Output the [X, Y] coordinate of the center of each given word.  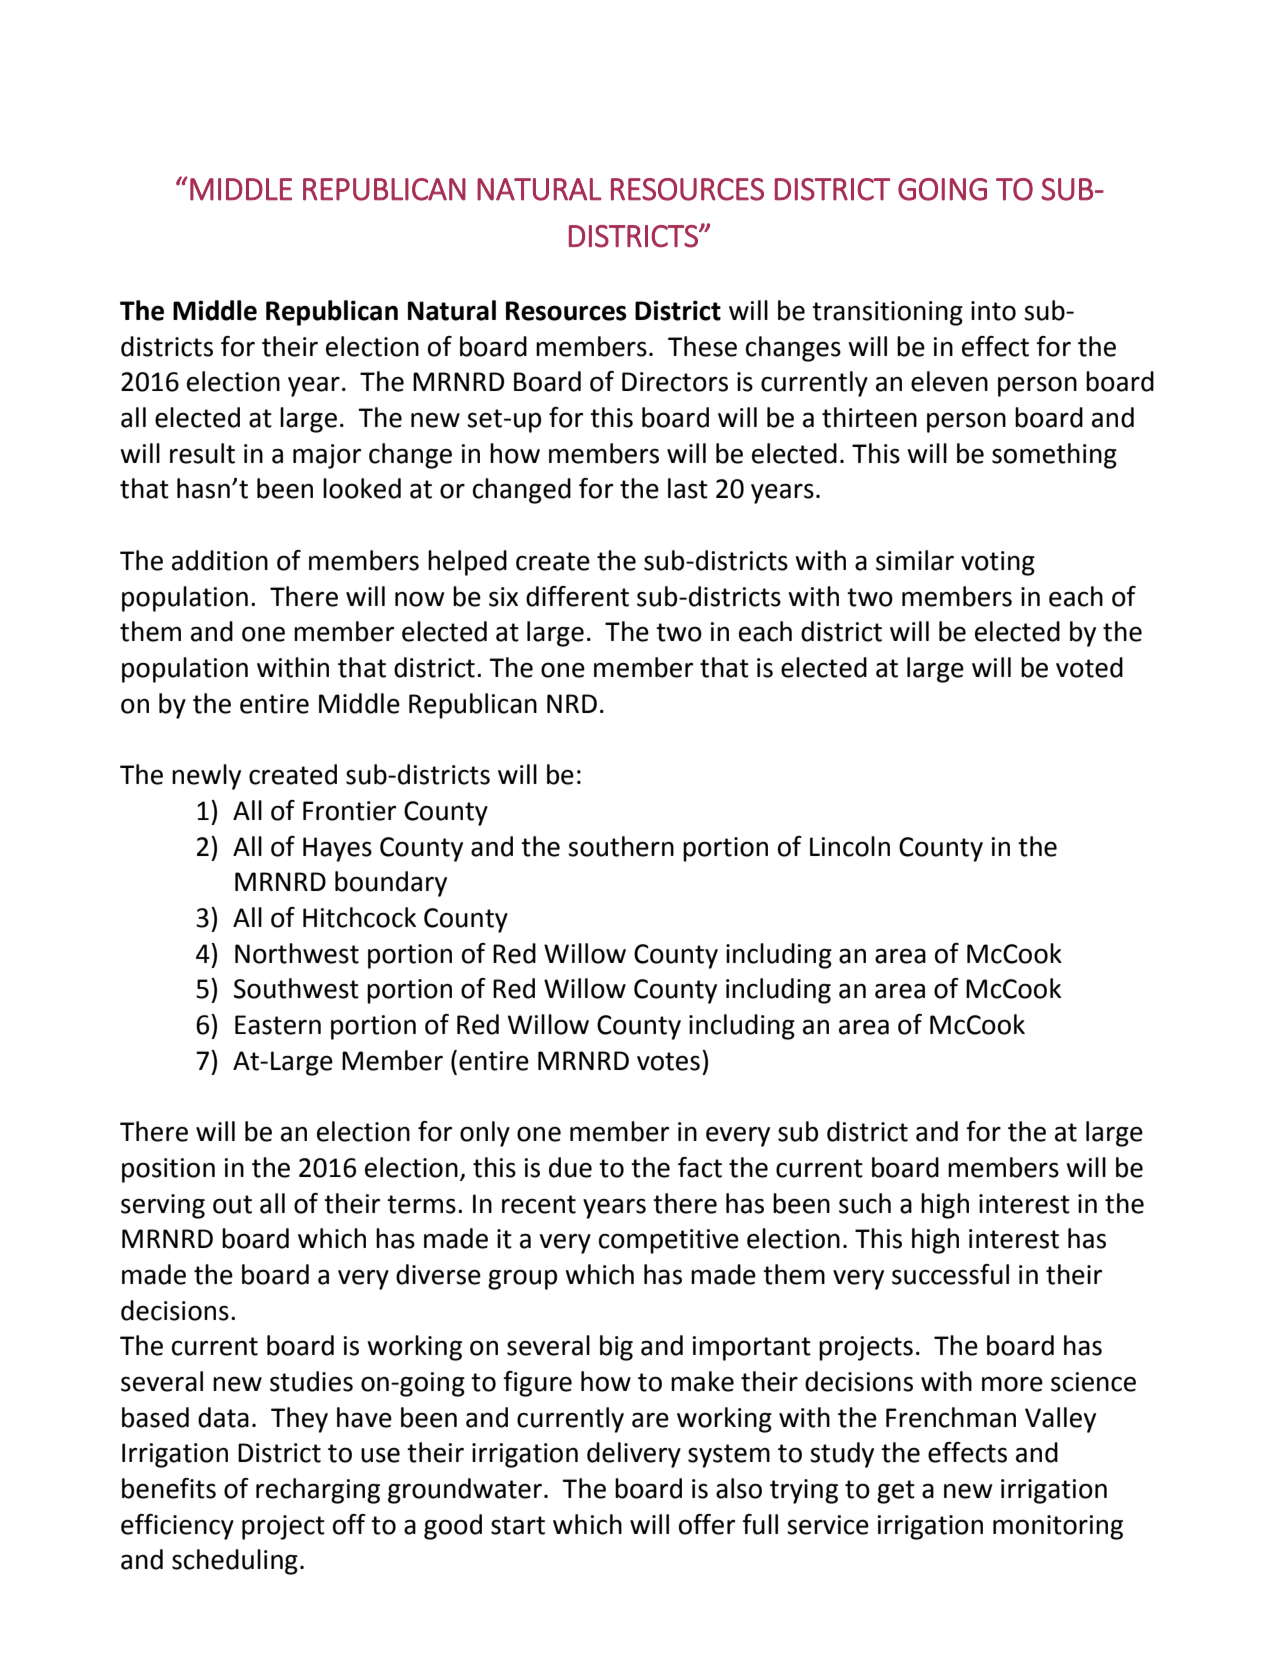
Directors [675, 382]
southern [621, 846]
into [993, 311]
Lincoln [850, 846]
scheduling [235, 1562]
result [202, 453]
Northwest [297, 953]
